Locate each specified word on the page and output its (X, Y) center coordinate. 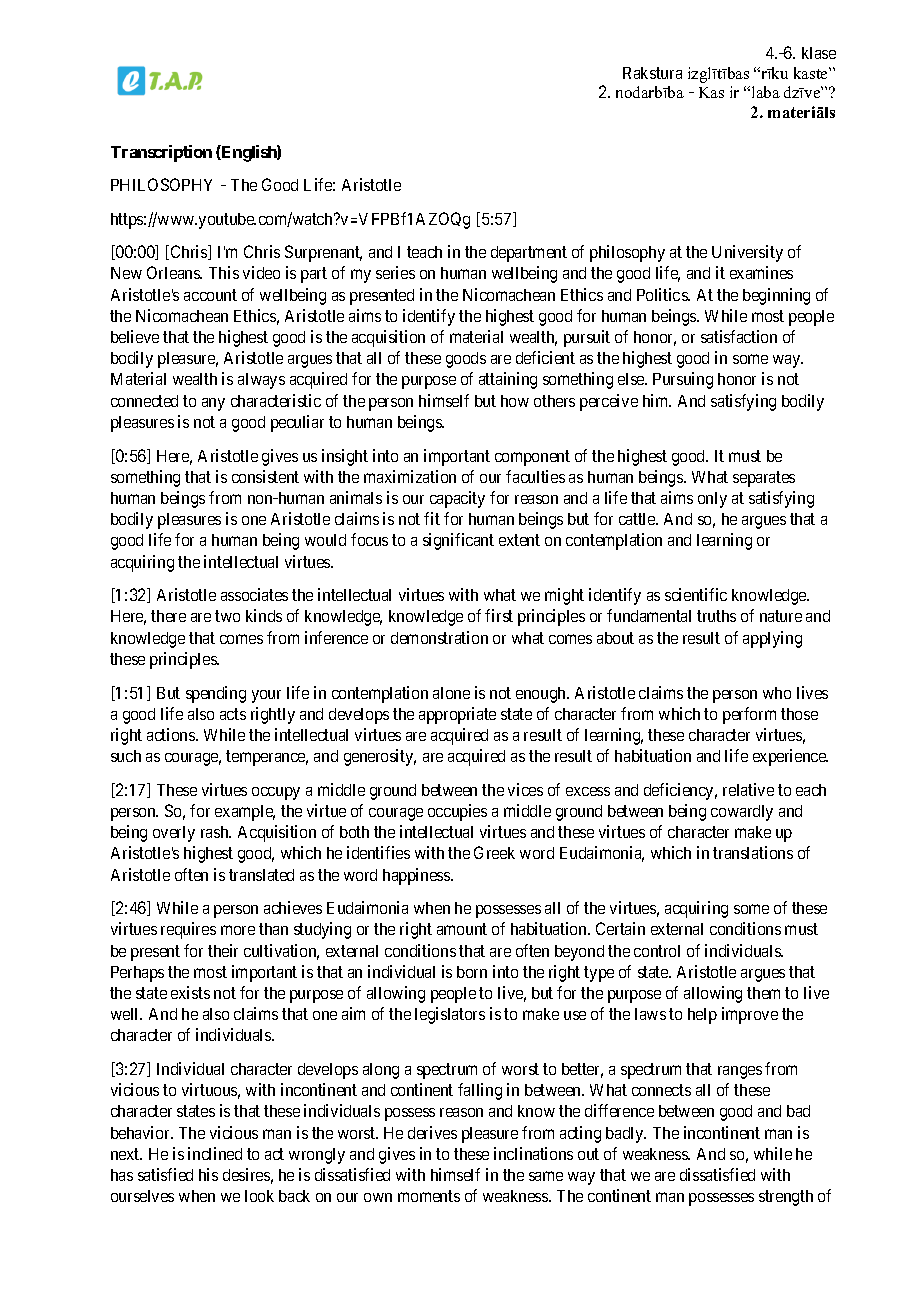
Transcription (161, 153)
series (395, 272)
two (227, 616)
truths (716, 616)
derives (432, 1132)
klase (819, 53)
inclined (215, 1153)
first (499, 615)
